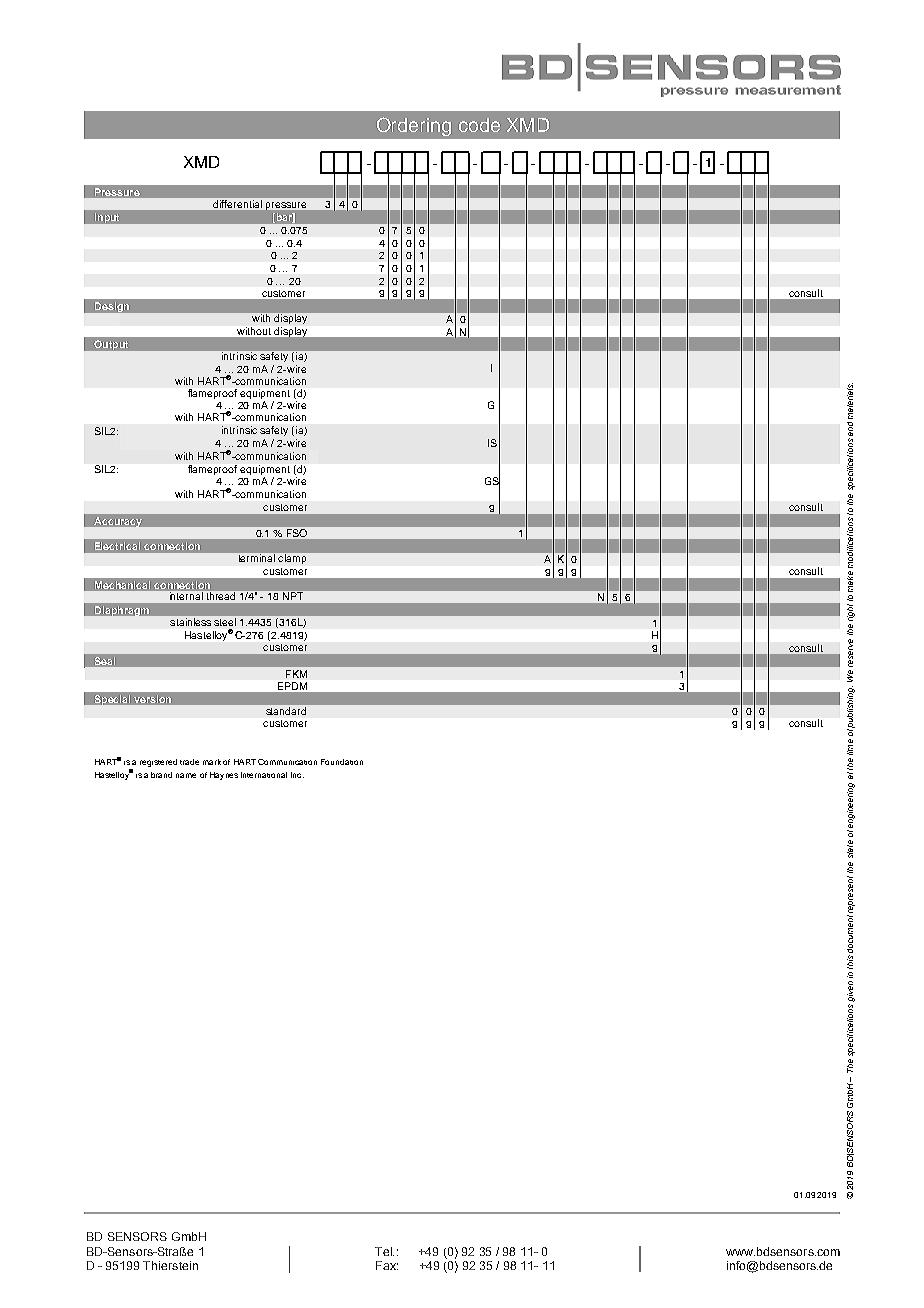 This document has width=924, height=1308. Describe the element at coordinates (296, 674) in the document. I see `FKM` at that location.
